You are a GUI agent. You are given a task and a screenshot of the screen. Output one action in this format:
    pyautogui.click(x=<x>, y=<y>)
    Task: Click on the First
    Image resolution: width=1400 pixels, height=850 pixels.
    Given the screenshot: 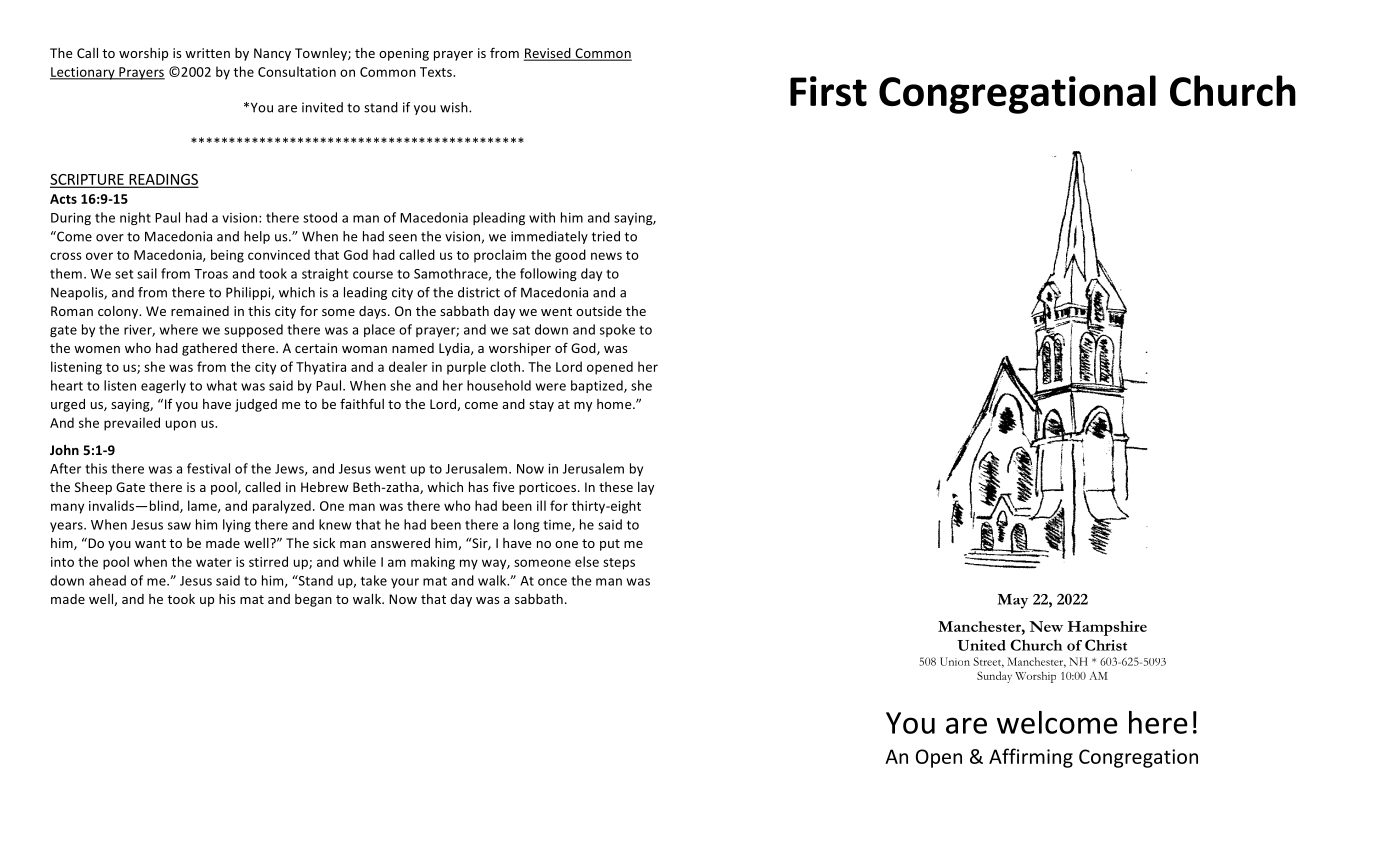 What is the action you would take?
    pyautogui.click(x=828, y=91)
